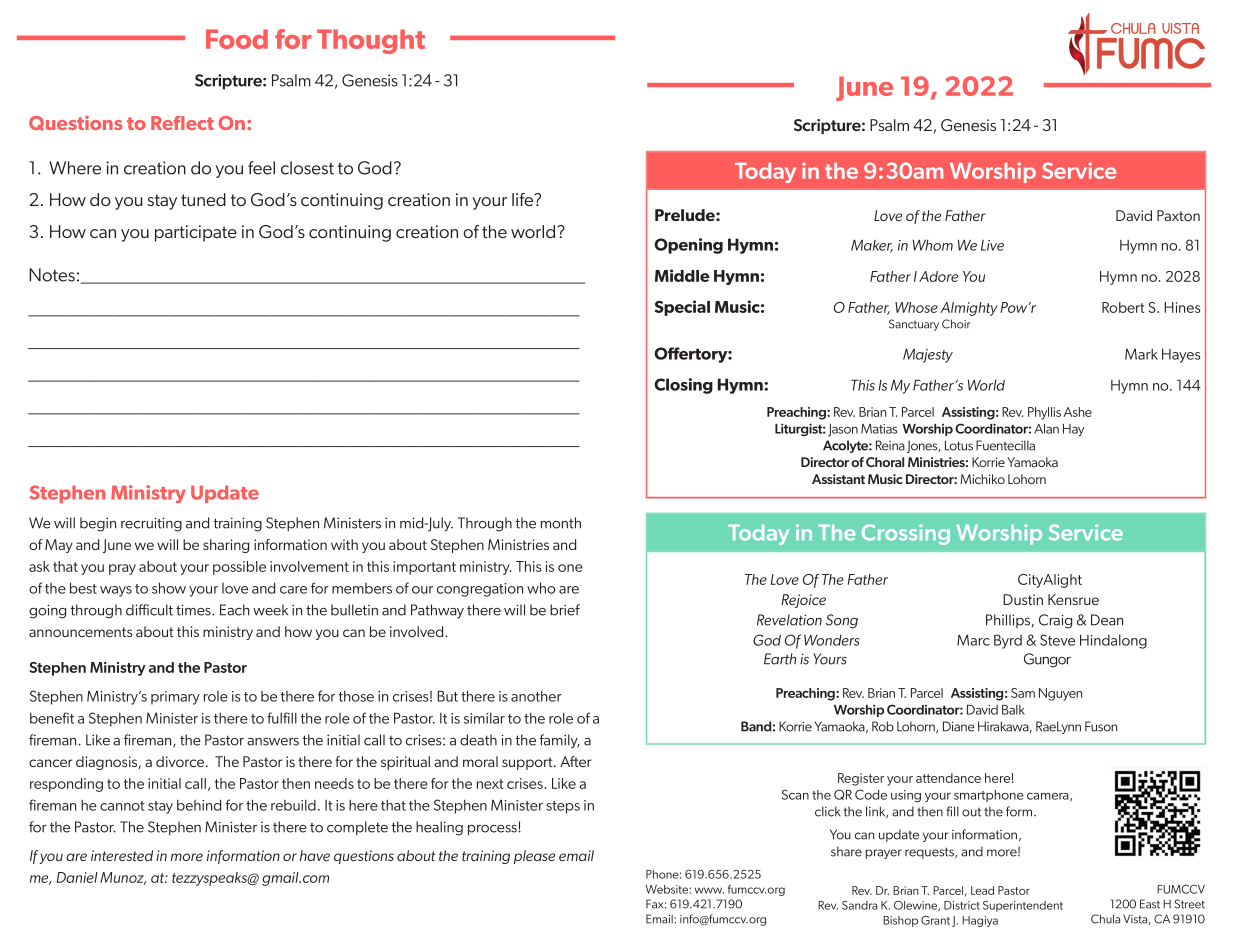 The image size is (1233, 952). I want to click on Craig, so click(1055, 621).
